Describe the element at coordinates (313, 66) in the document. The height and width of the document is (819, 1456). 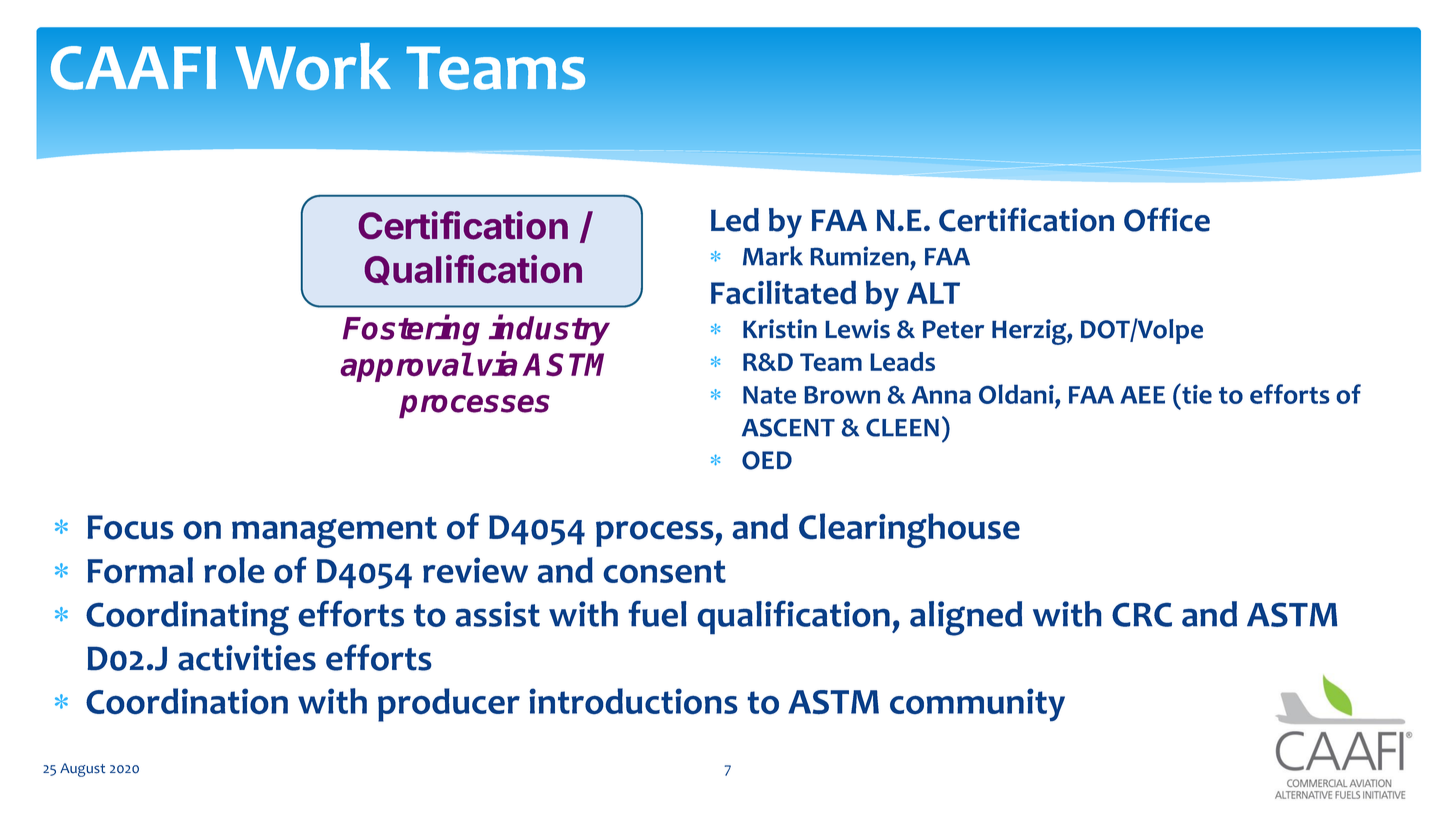
I see `Work` at that location.
